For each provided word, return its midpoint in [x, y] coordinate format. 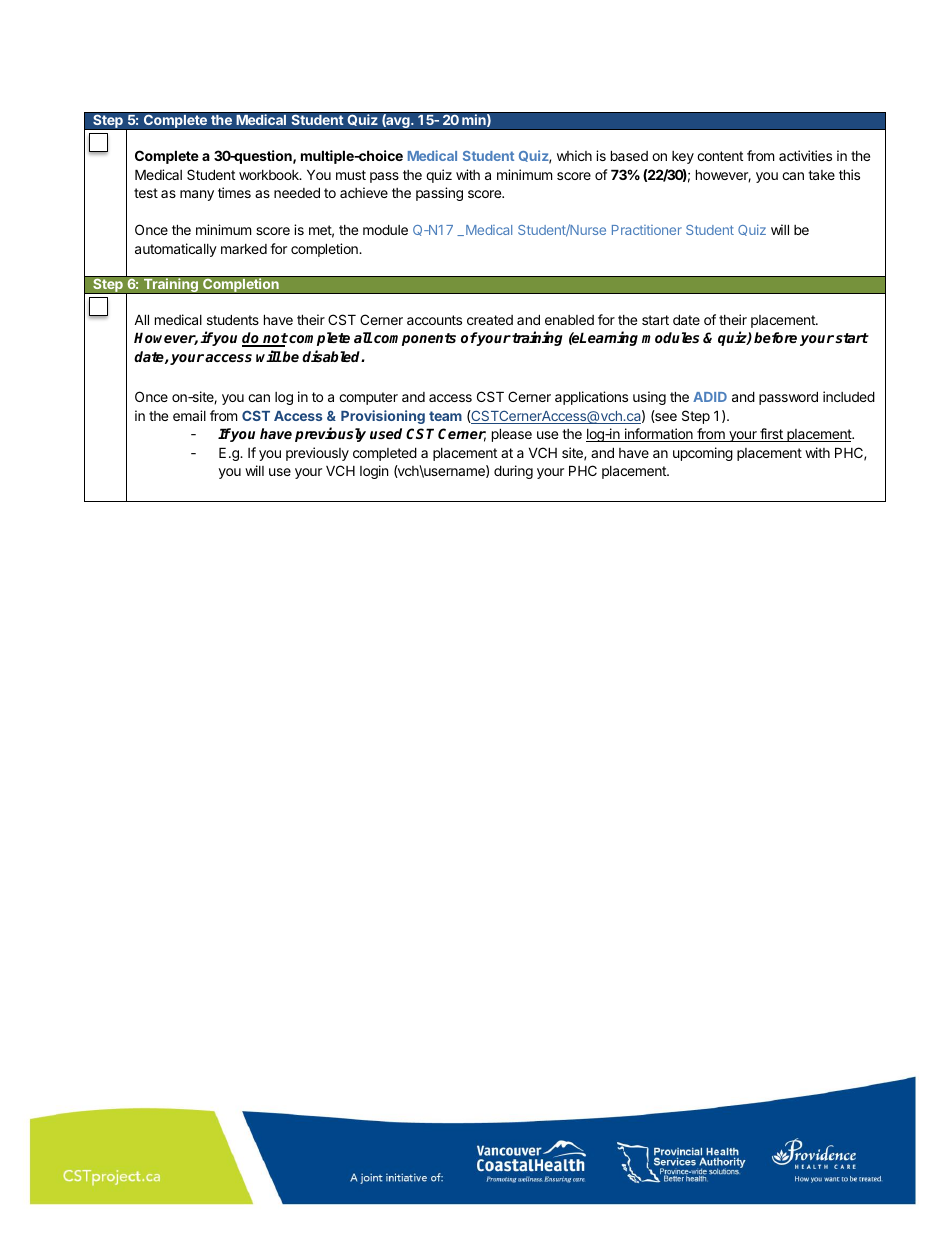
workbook [270, 175]
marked [244, 249]
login [374, 472]
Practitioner [647, 230]
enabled [569, 320]
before [775, 337]
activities [805, 155]
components [415, 339]
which [574, 155]
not [274, 339]
